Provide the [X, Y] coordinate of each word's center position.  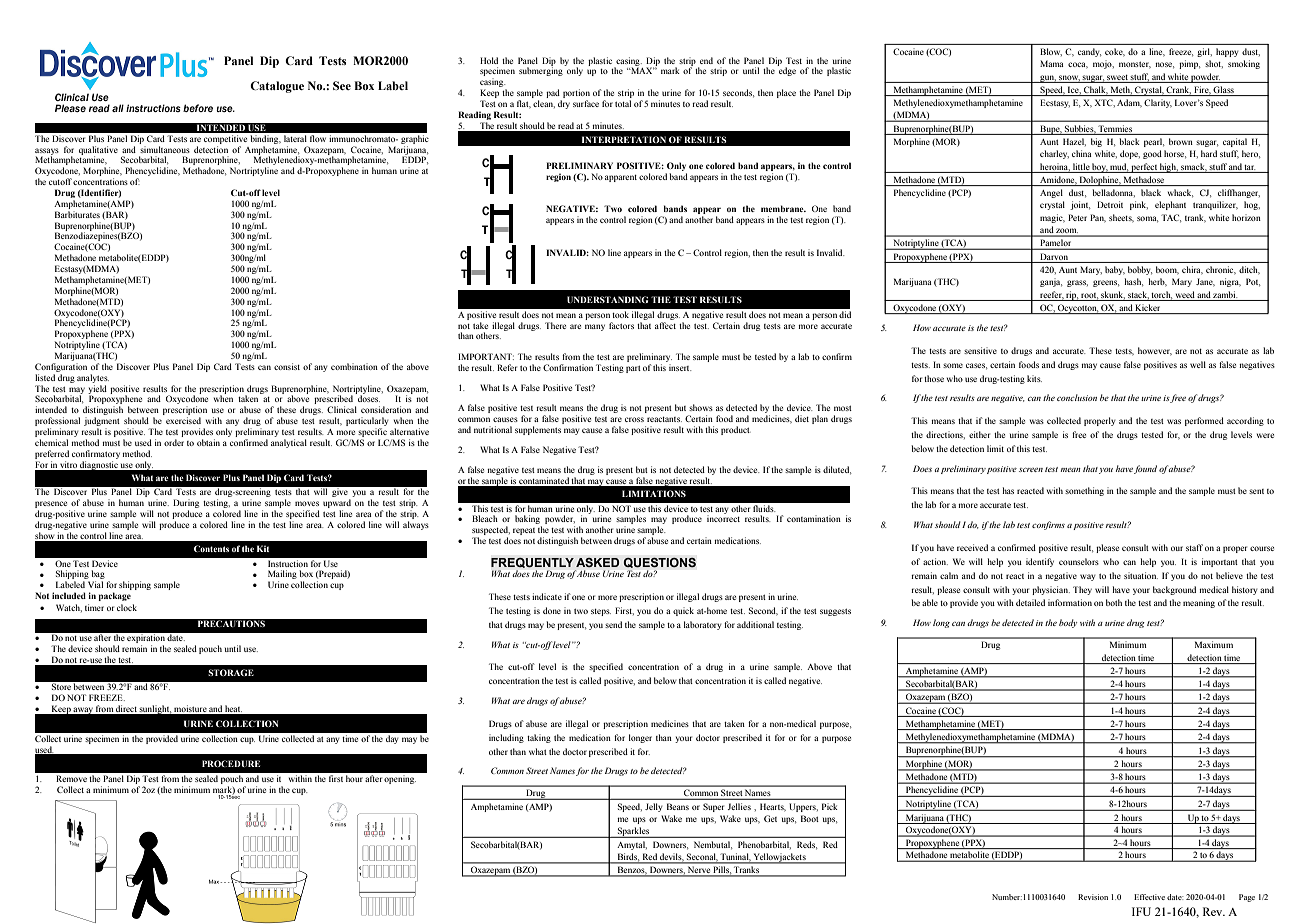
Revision [1093, 897]
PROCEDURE [231, 763]
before [198, 108]
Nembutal [713, 845]
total [623, 103]
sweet [1117, 77]
